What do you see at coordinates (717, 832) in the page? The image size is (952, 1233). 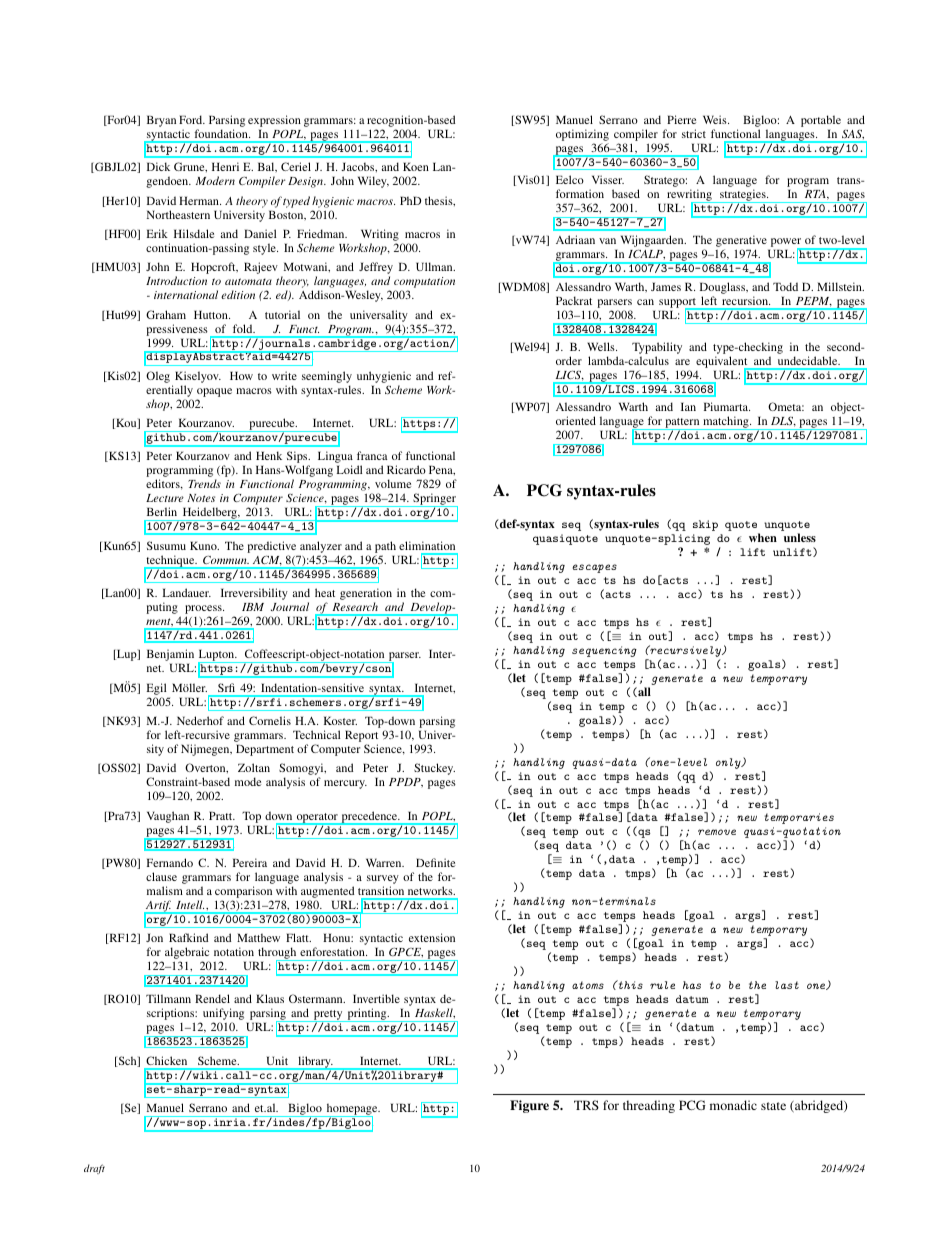 I see `remove` at bounding box center [717, 832].
